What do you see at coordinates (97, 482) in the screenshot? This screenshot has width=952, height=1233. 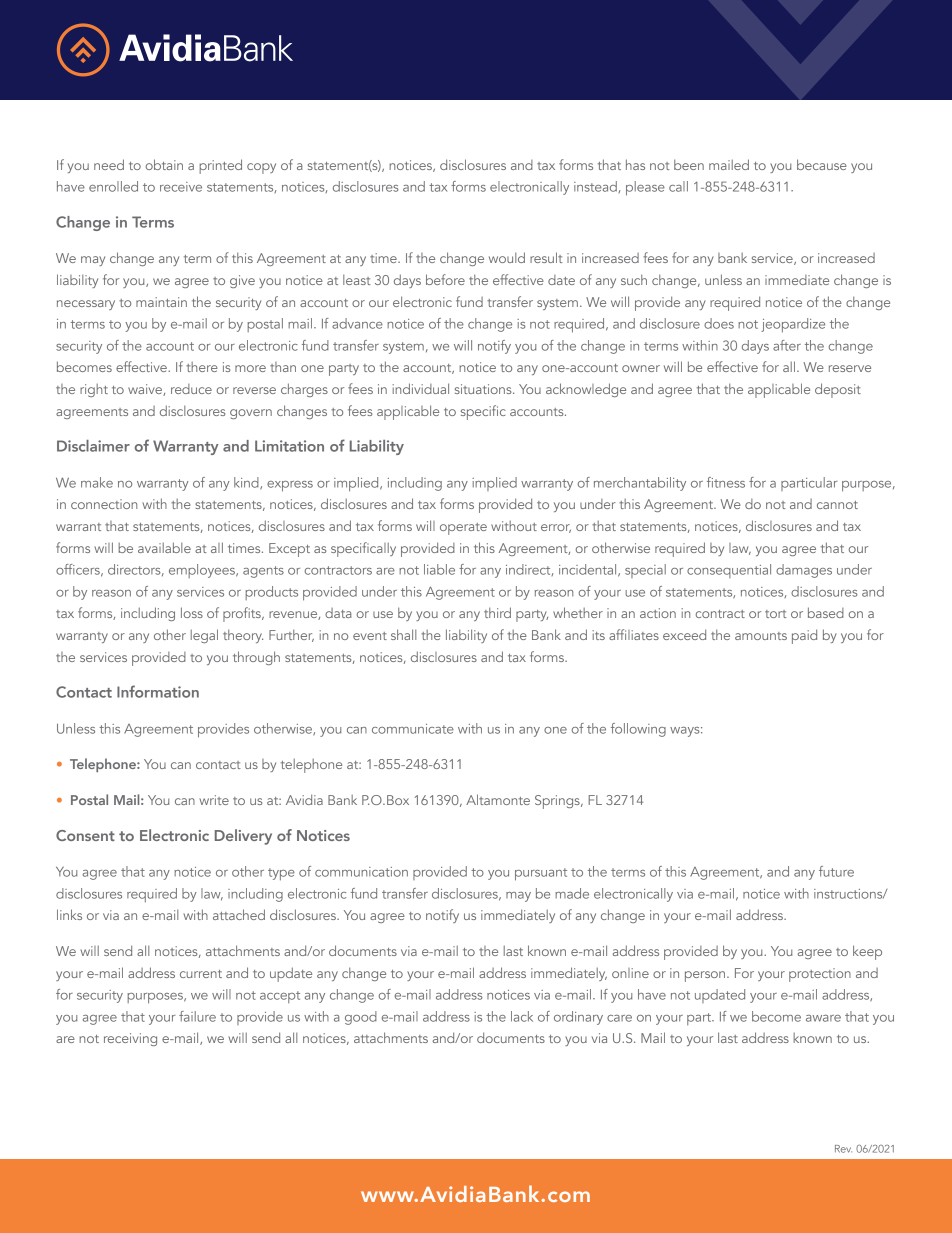 I see `make` at bounding box center [97, 482].
